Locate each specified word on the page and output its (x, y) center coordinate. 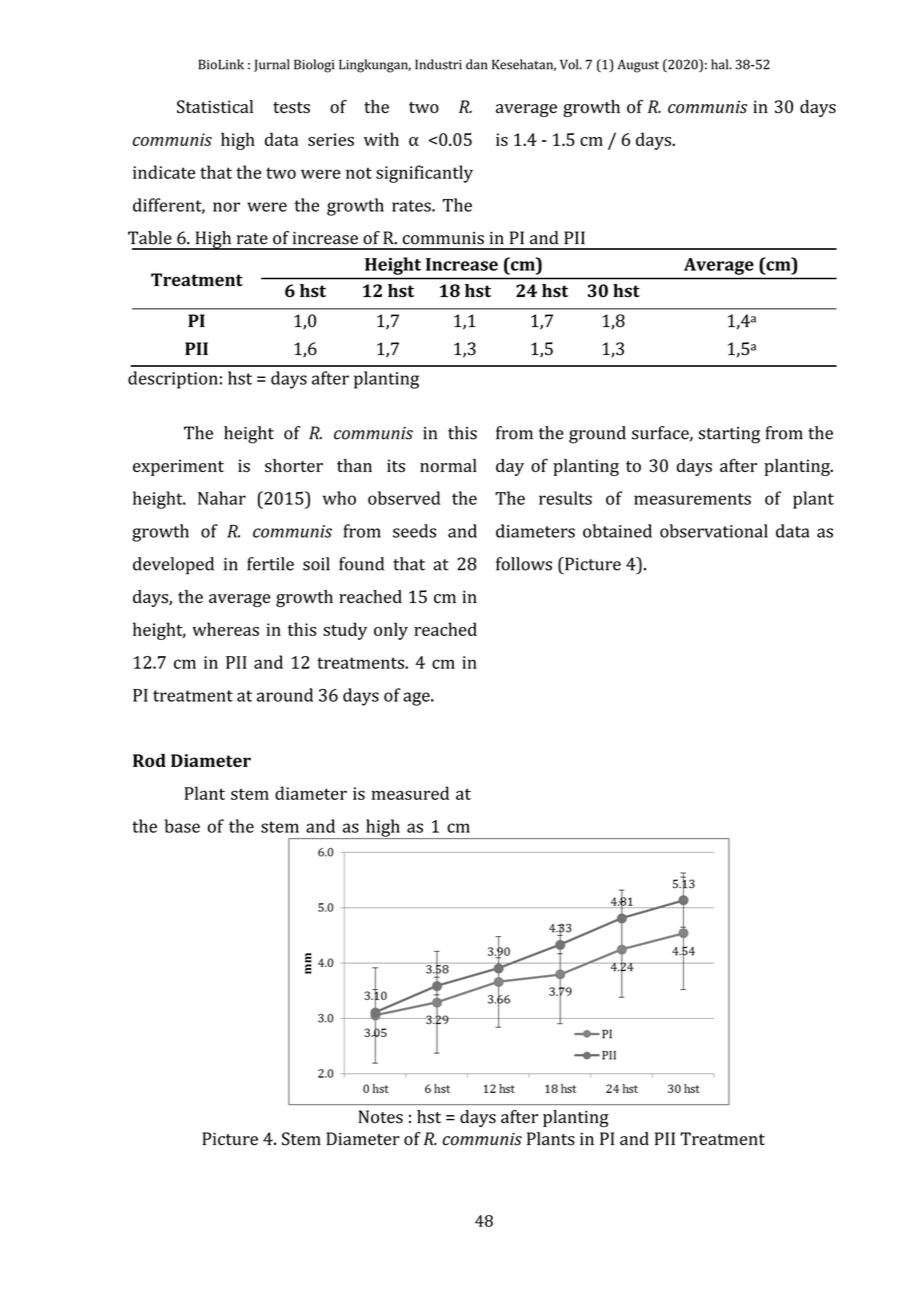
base (182, 826)
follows (524, 564)
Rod (149, 760)
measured (410, 793)
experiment (178, 467)
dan (476, 64)
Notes (380, 1117)
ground (597, 435)
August (638, 66)
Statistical (215, 107)
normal (448, 465)
